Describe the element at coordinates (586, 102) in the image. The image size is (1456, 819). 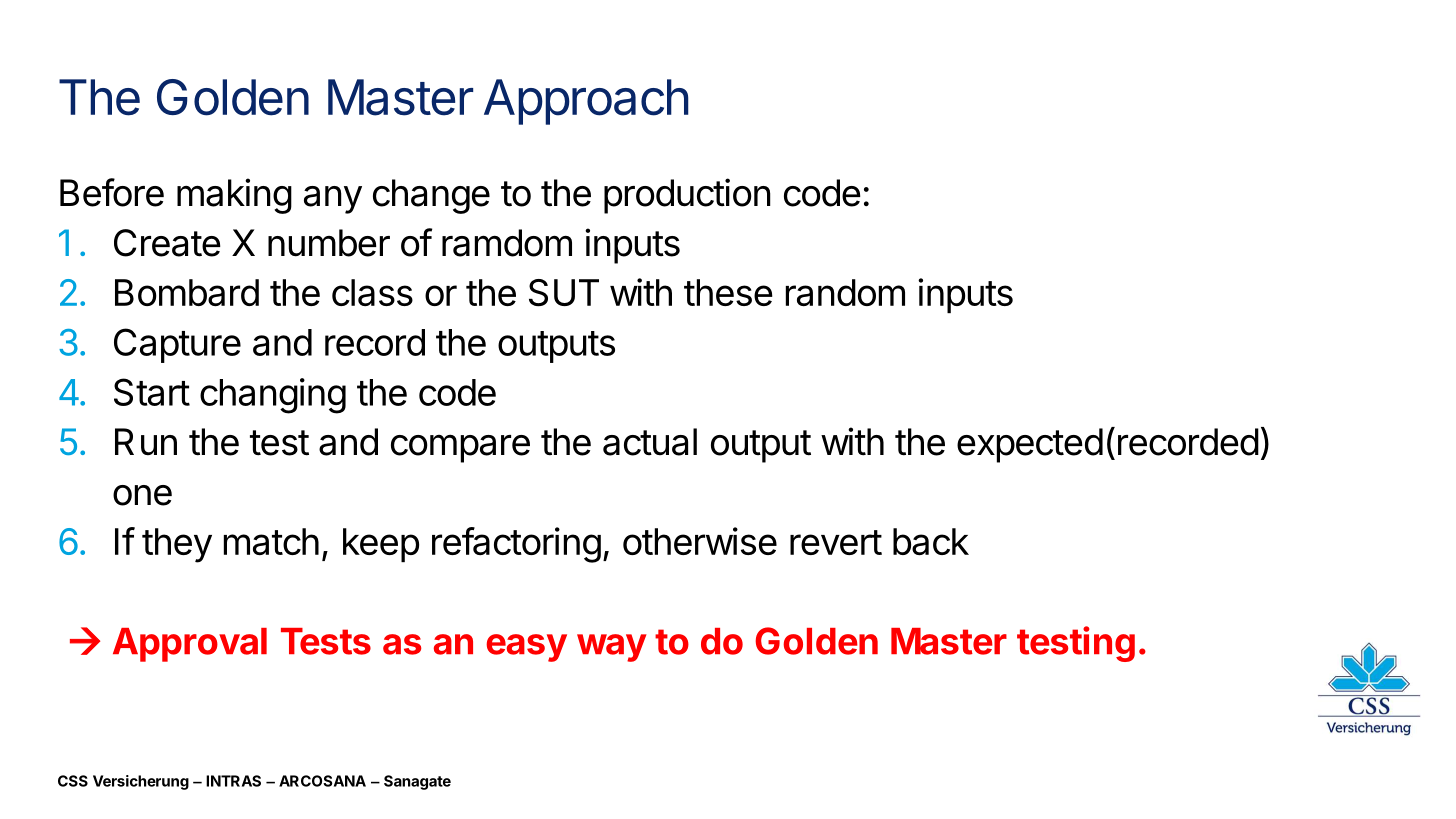
I see `Approach` at that location.
